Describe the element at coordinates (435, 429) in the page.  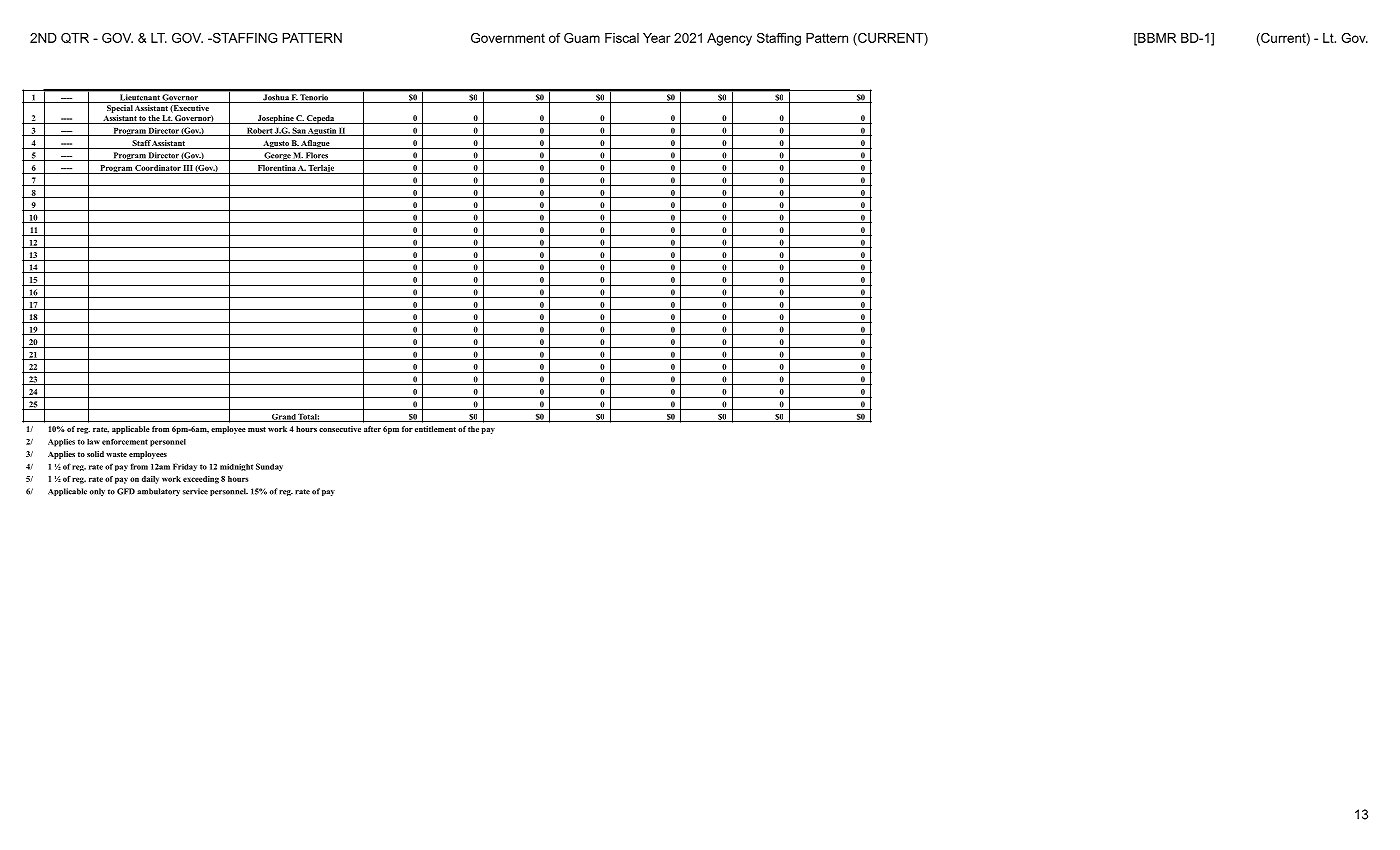
I see `entitlement` at that location.
